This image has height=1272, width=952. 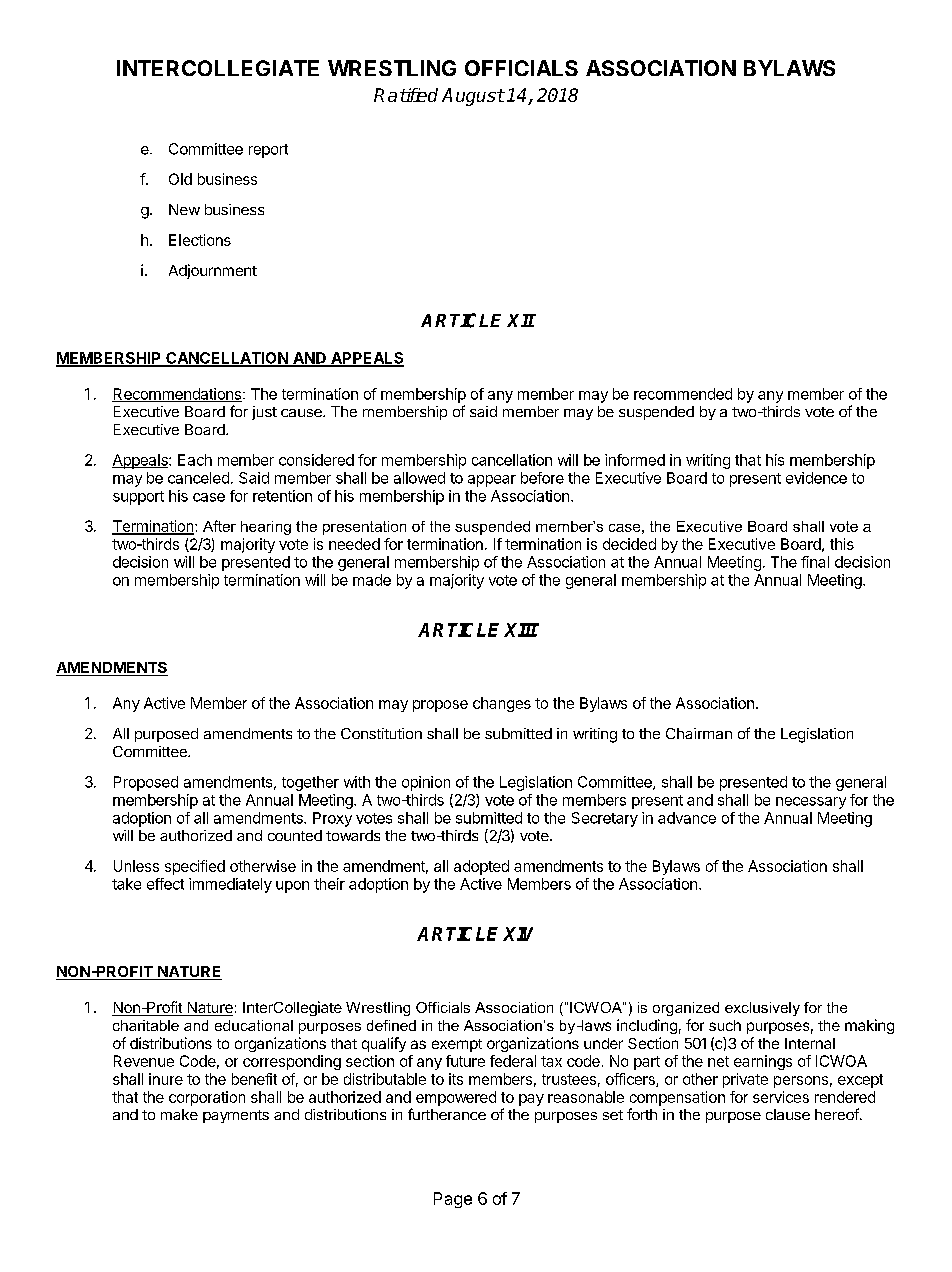 What do you see at coordinates (473, 97) in the image?
I see `August` at bounding box center [473, 97].
